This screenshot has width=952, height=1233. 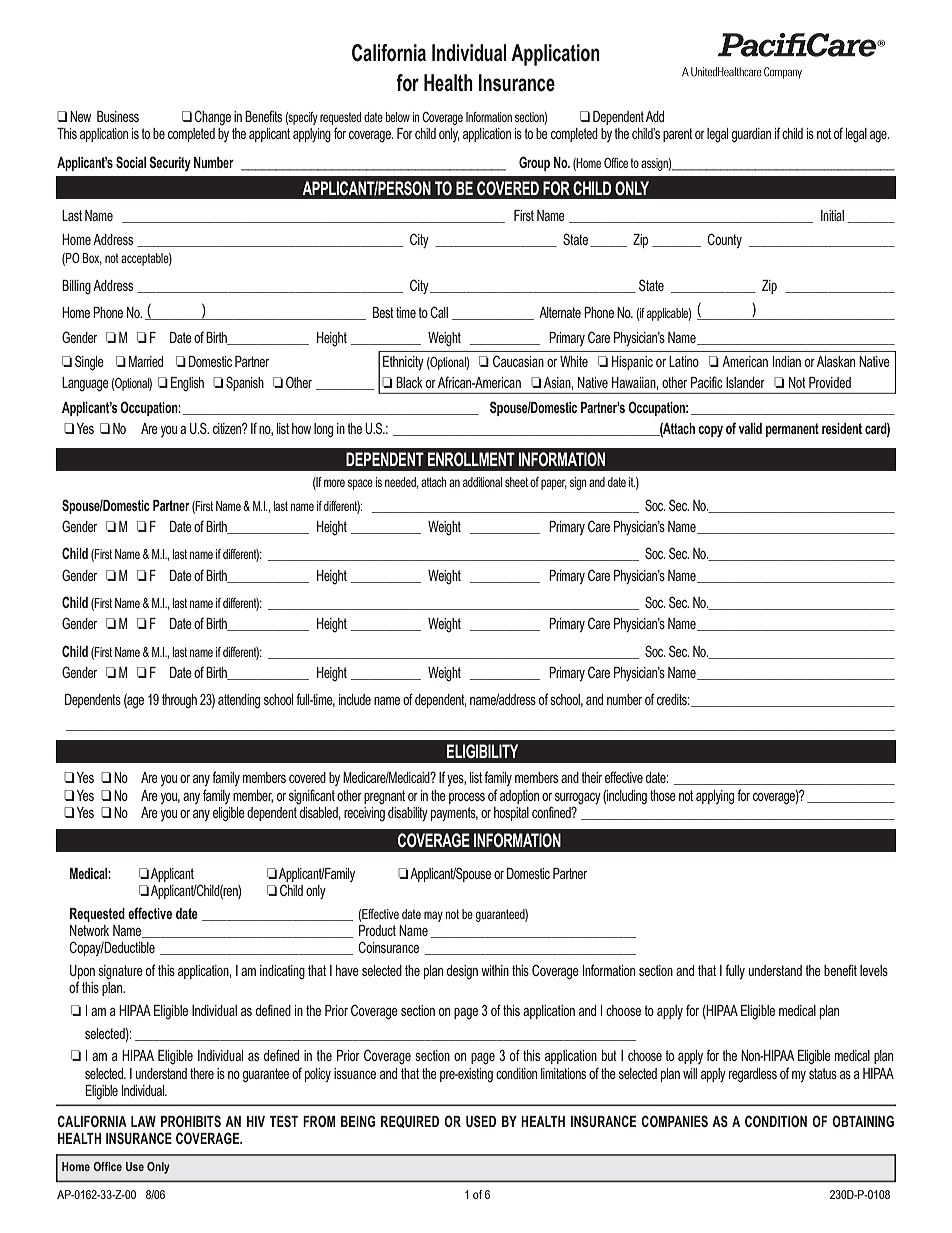 I want to click on ENROLLMENT, so click(x=471, y=459).
